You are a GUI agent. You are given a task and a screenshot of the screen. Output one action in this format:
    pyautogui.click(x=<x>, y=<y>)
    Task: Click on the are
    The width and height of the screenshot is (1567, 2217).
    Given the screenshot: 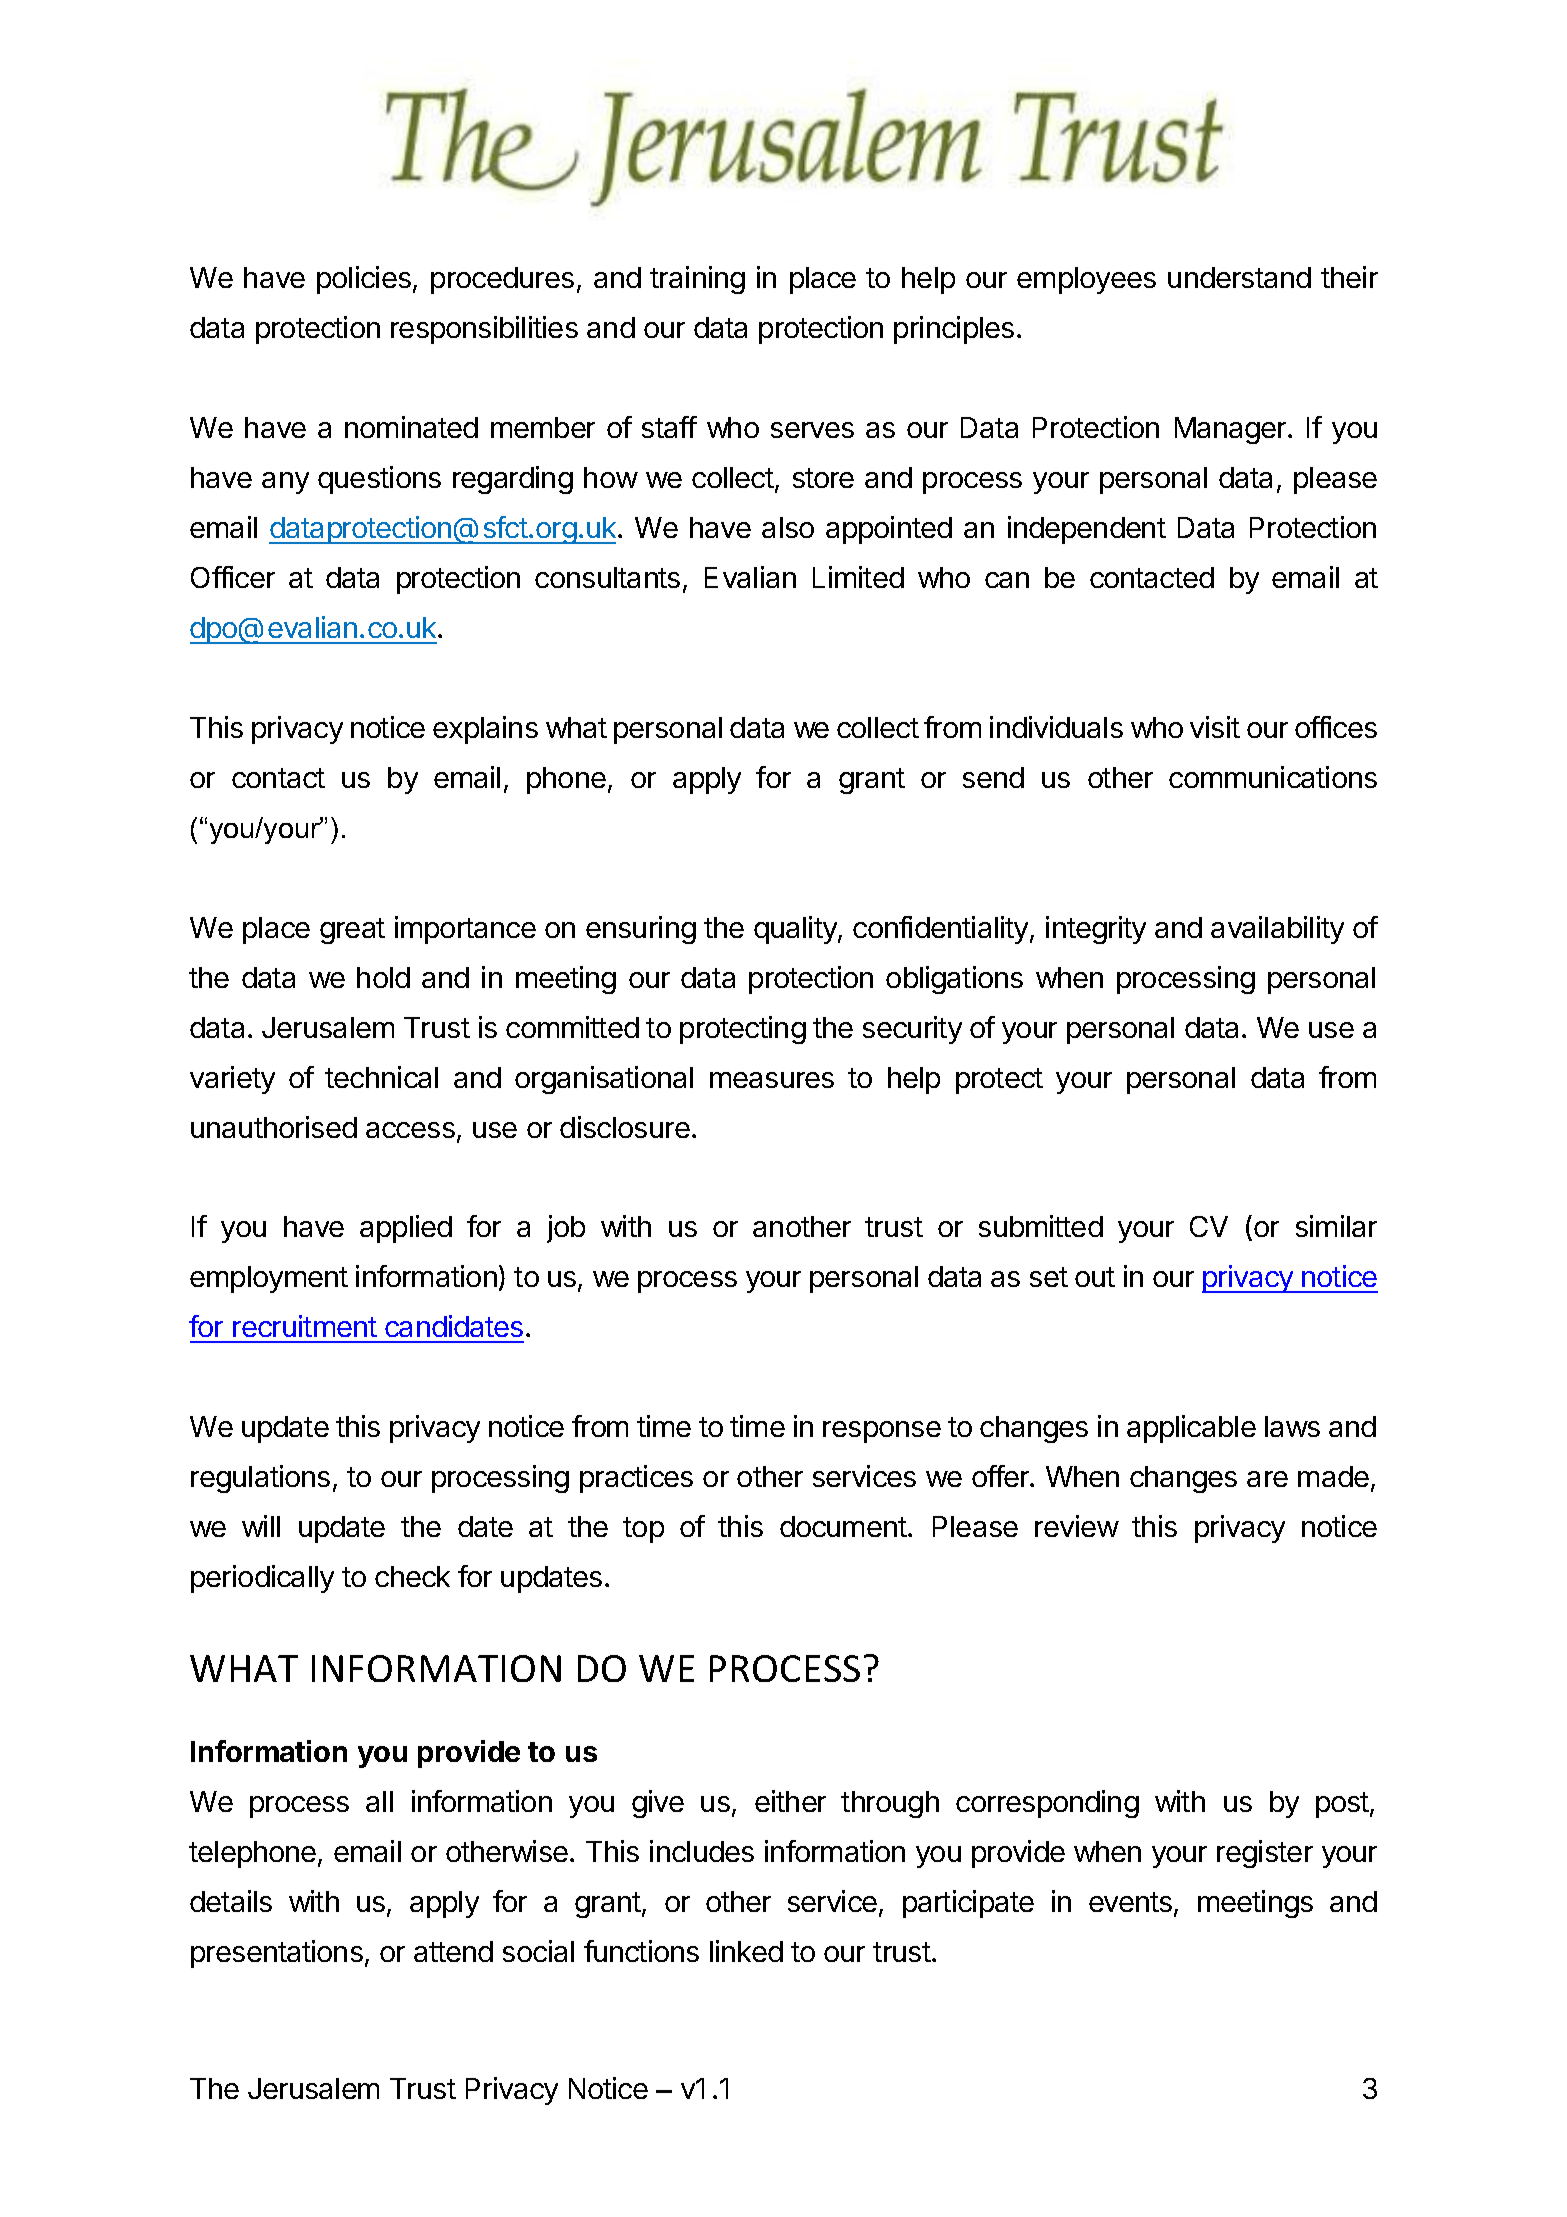 What is the action you would take?
    pyautogui.click(x=1267, y=1479)
